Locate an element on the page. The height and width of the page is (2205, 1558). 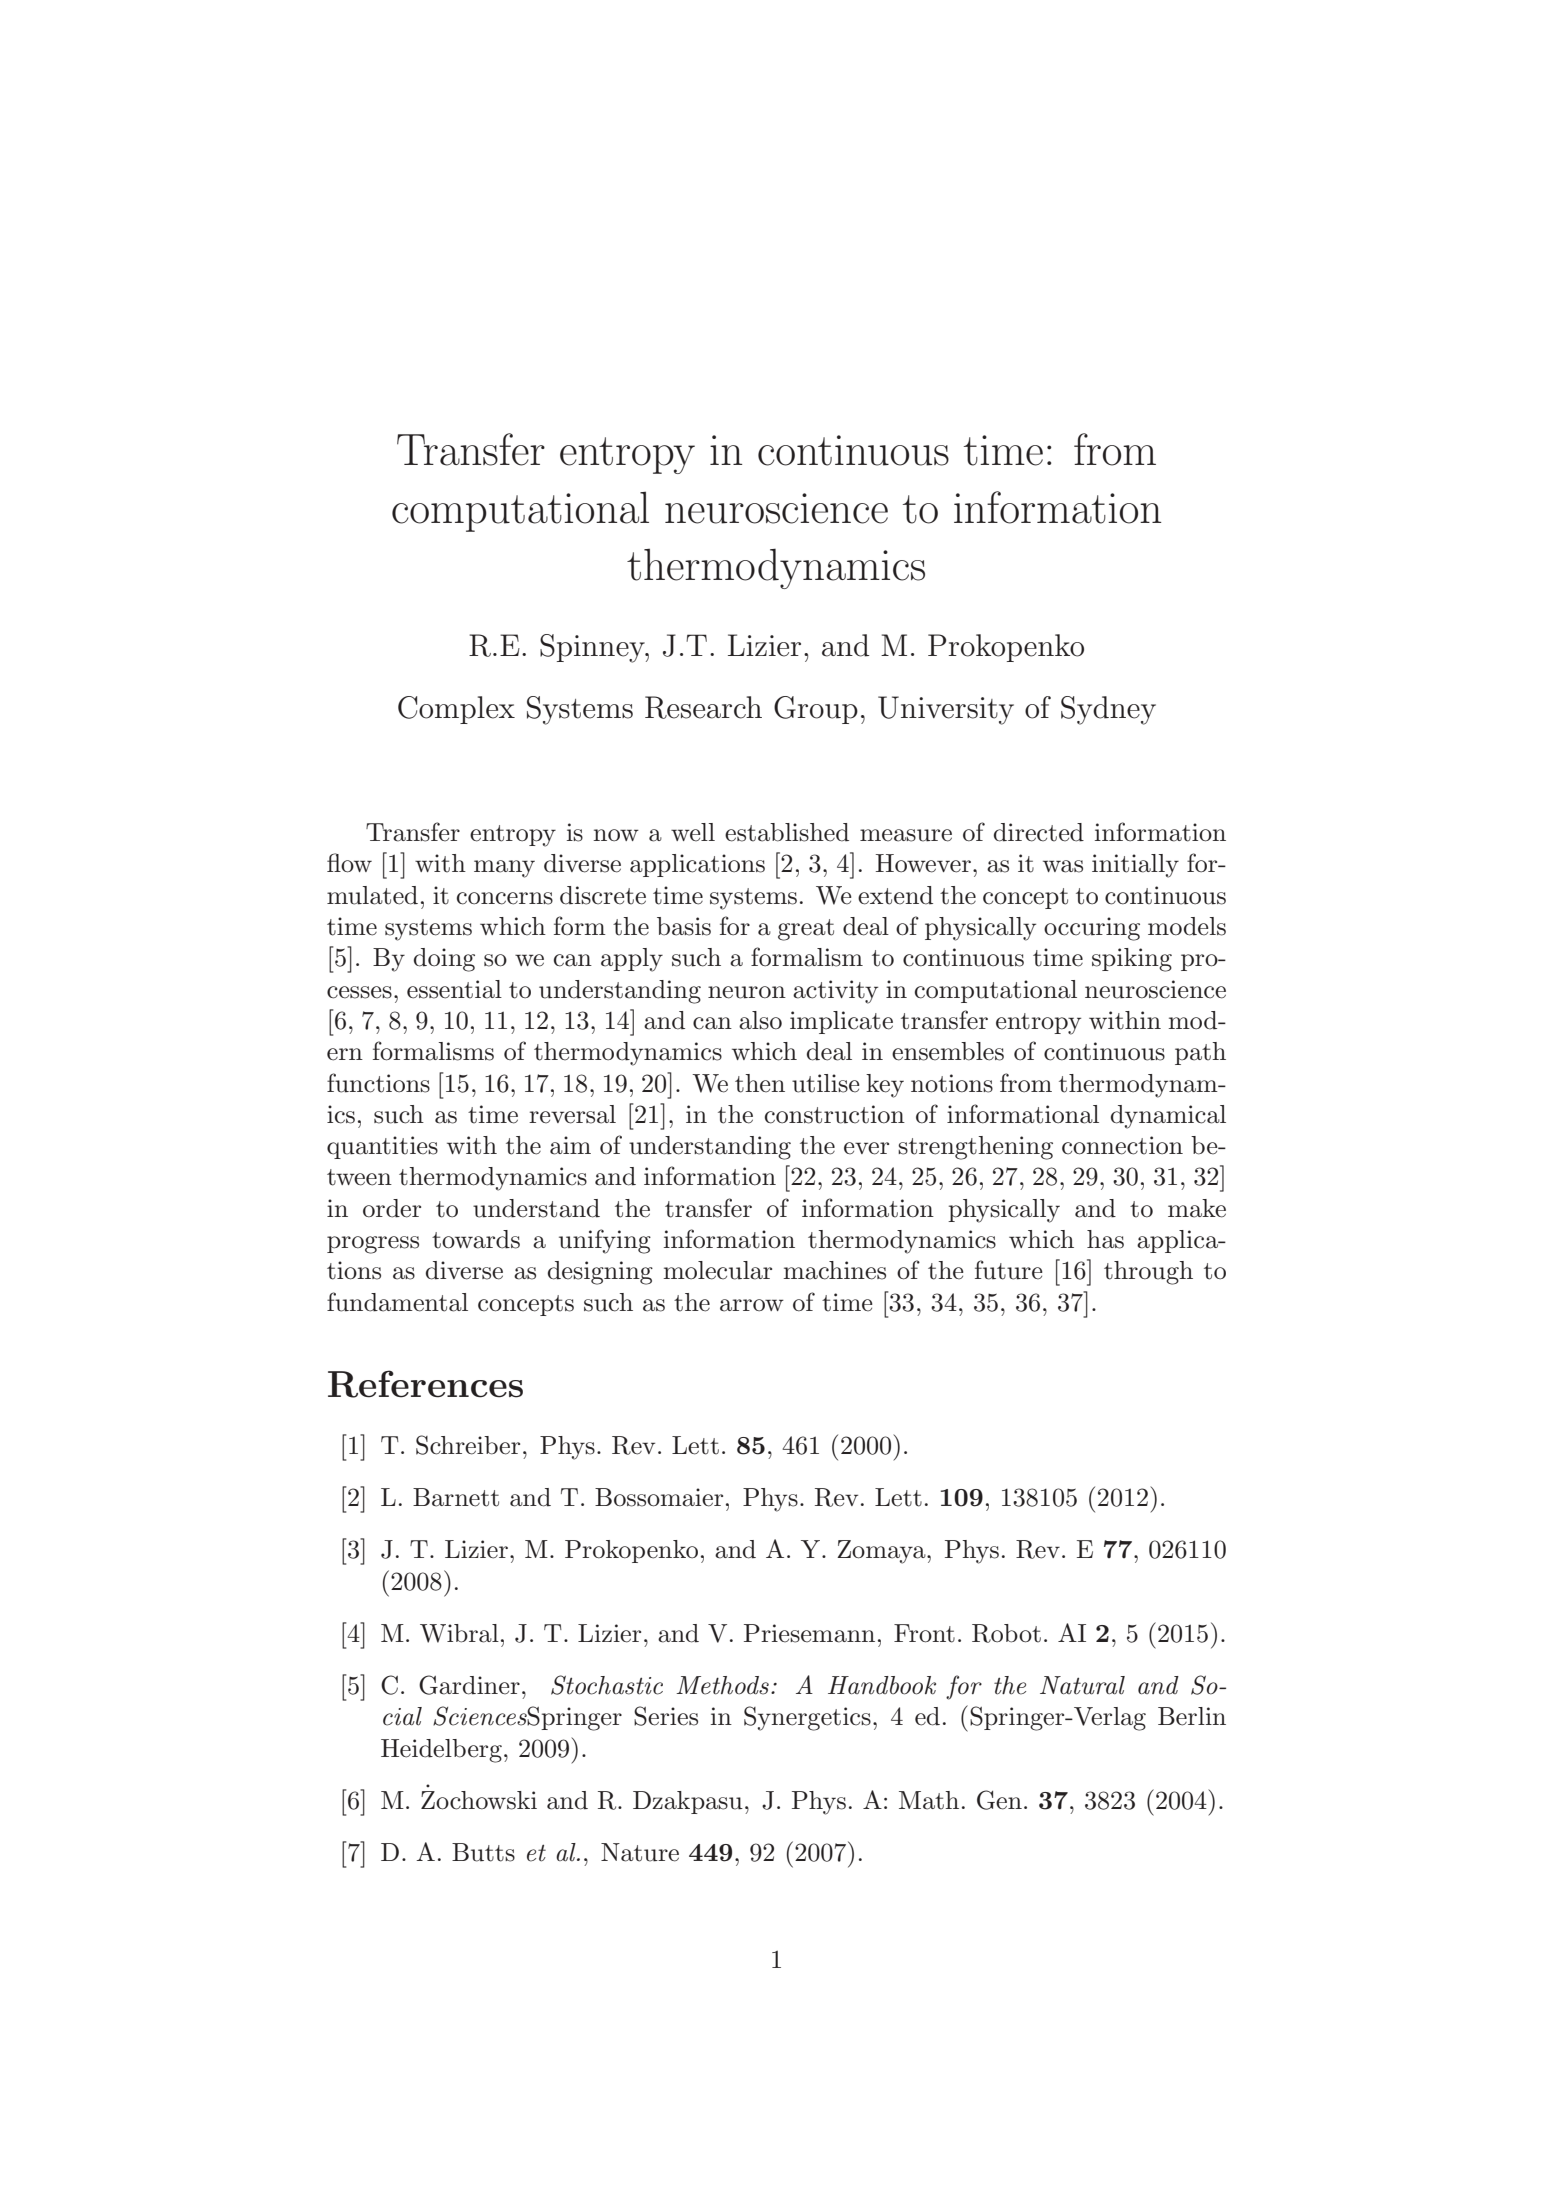
Sydney is located at coordinates (1108, 710).
